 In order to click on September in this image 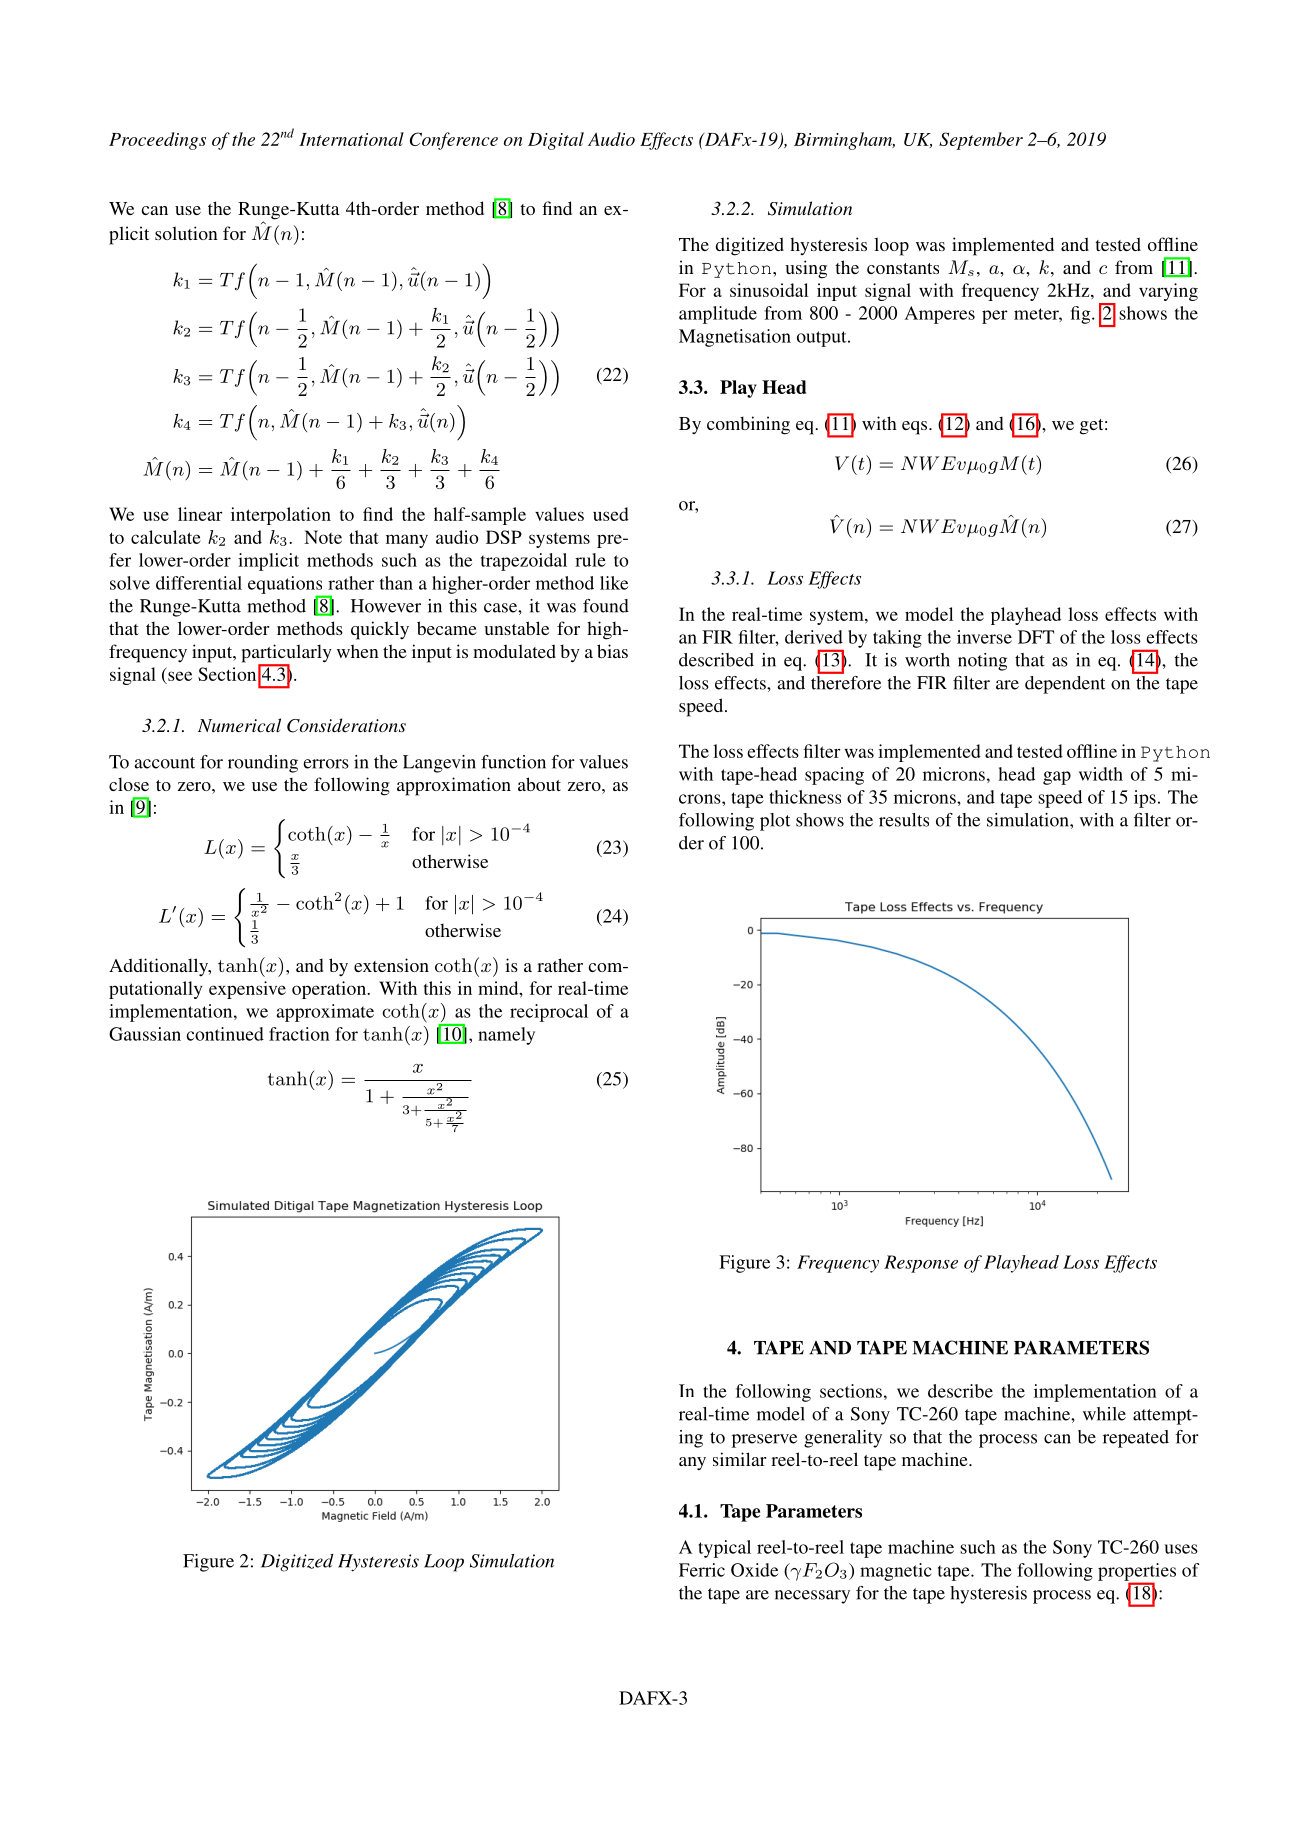, I will do `click(981, 141)`.
